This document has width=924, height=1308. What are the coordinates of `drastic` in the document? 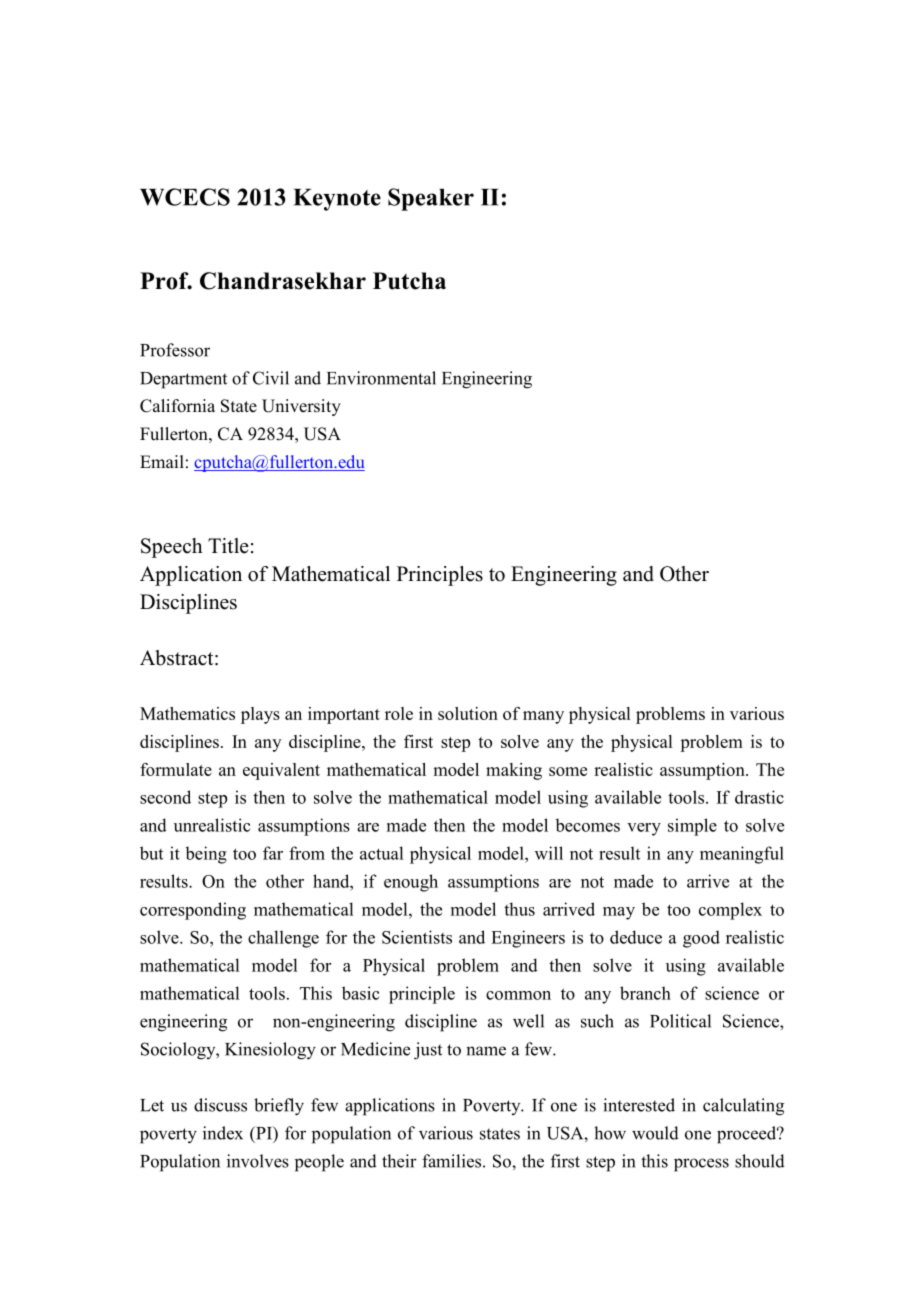 It's located at (759, 797).
